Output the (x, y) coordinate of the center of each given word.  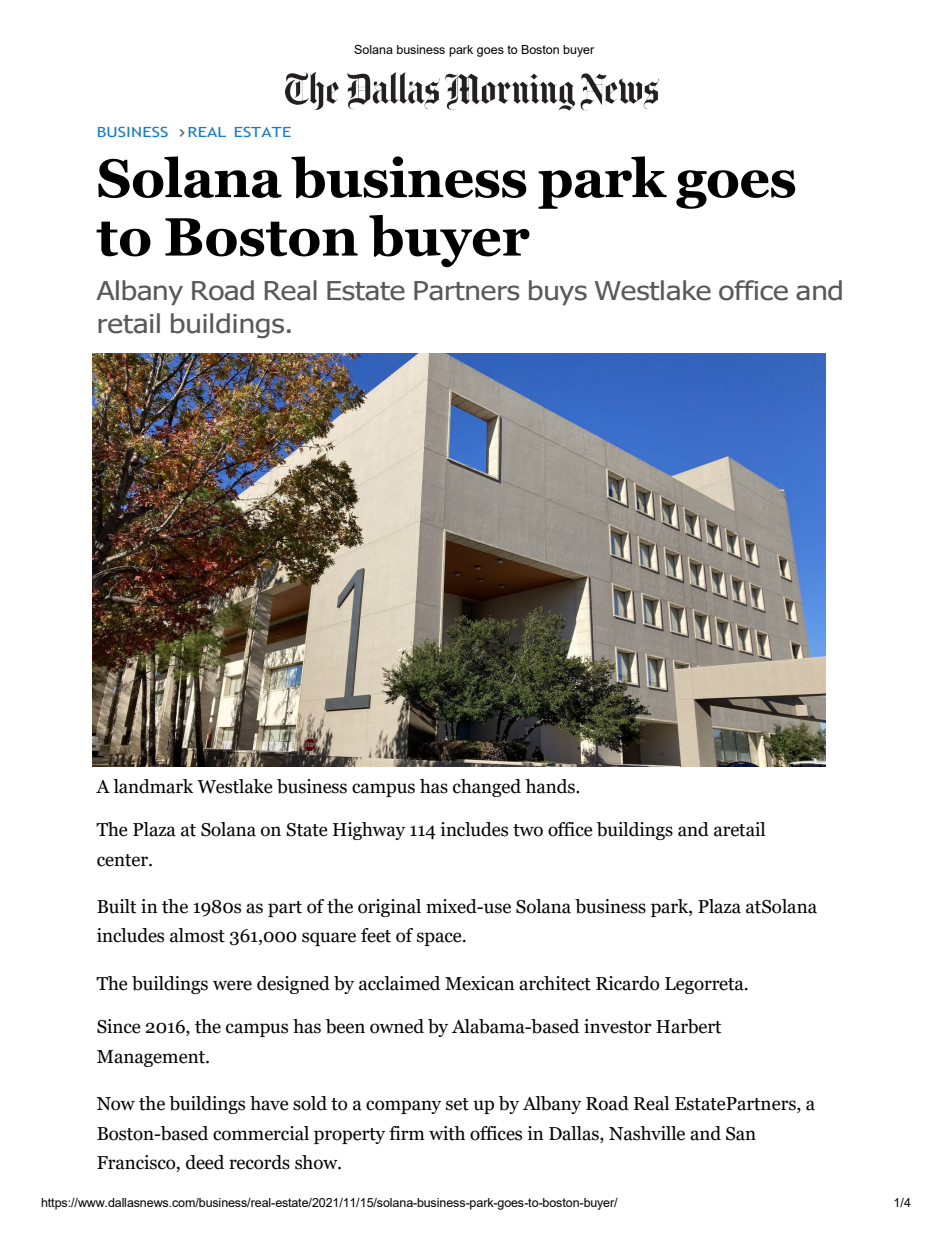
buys (558, 292)
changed (487, 788)
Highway (369, 831)
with (447, 1133)
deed (205, 1162)
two (528, 830)
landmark (153, 786)
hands (551, 786)
